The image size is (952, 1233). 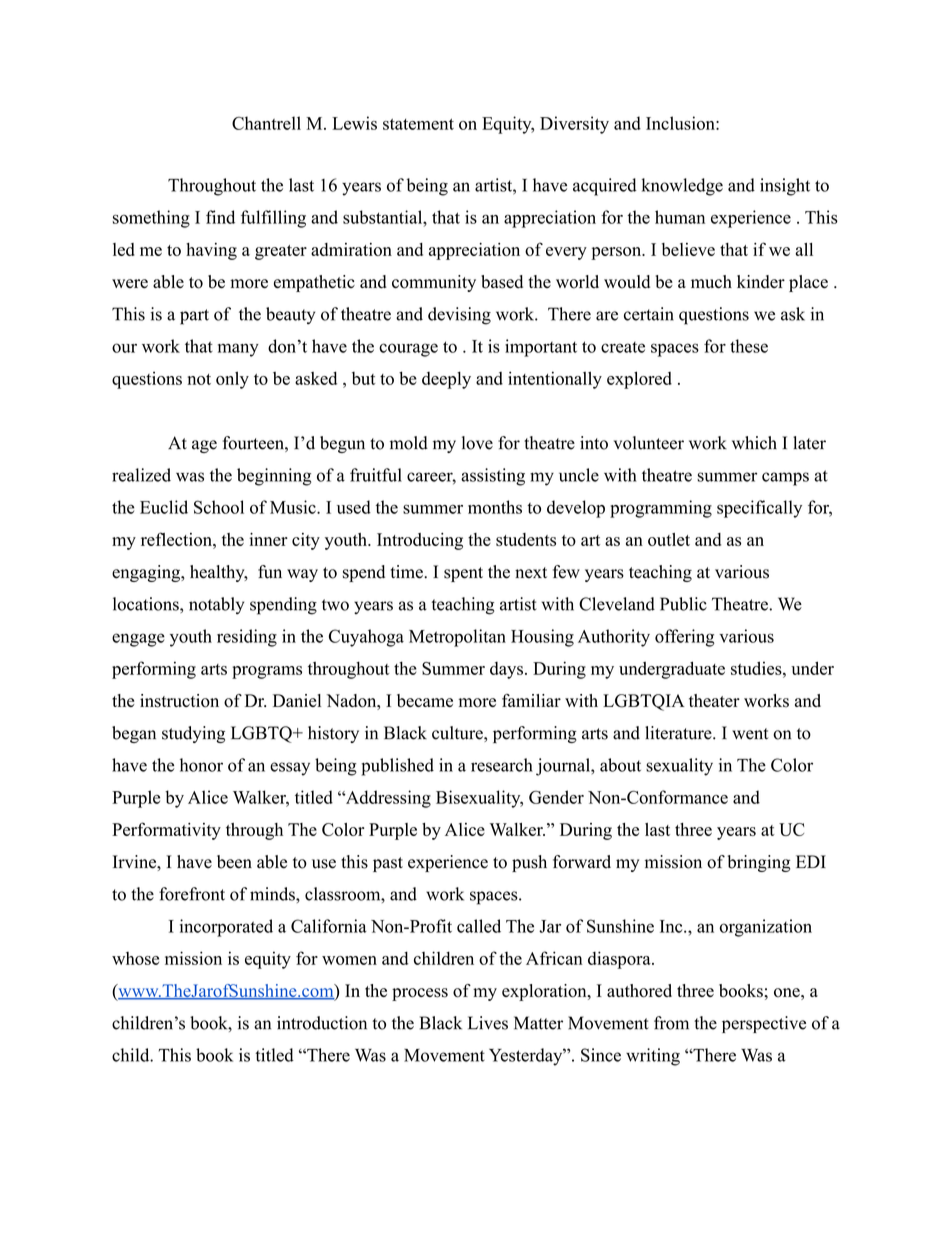 I want to click on studying, so click(x=193, y=734).
